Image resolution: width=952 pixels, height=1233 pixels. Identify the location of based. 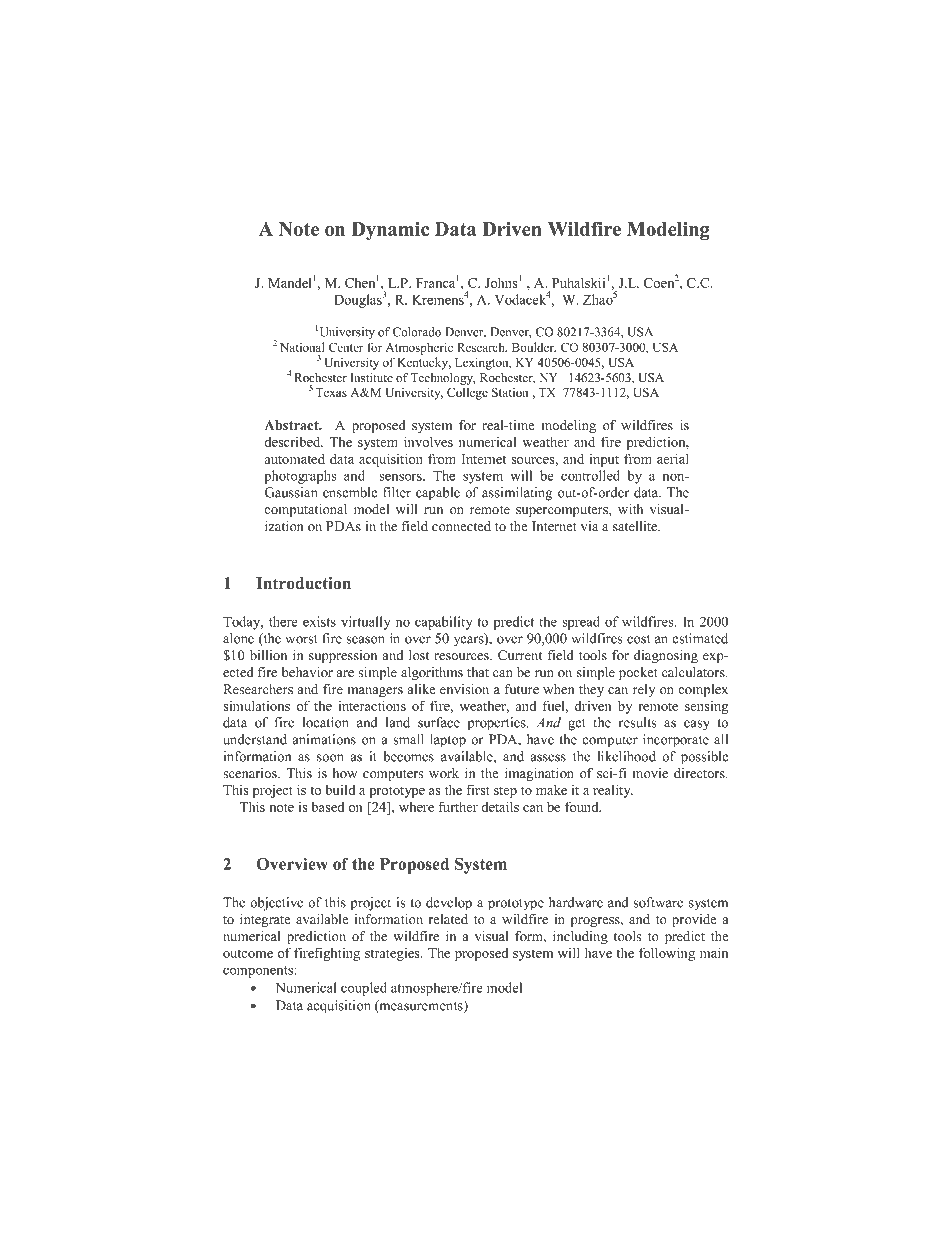
(327, 807).
